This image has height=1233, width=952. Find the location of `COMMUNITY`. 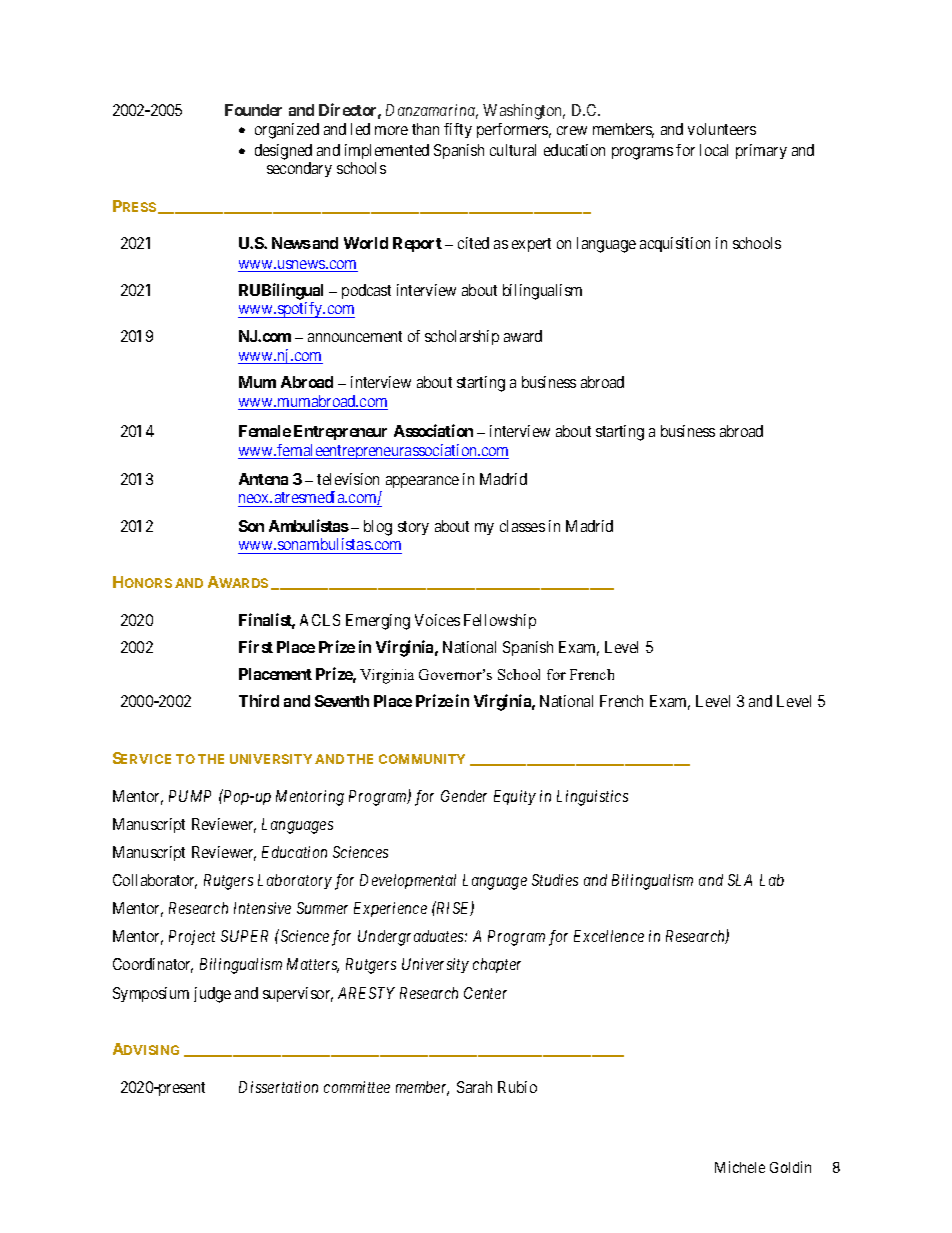

COMMUNITY is located at coordinates (422, 759).
